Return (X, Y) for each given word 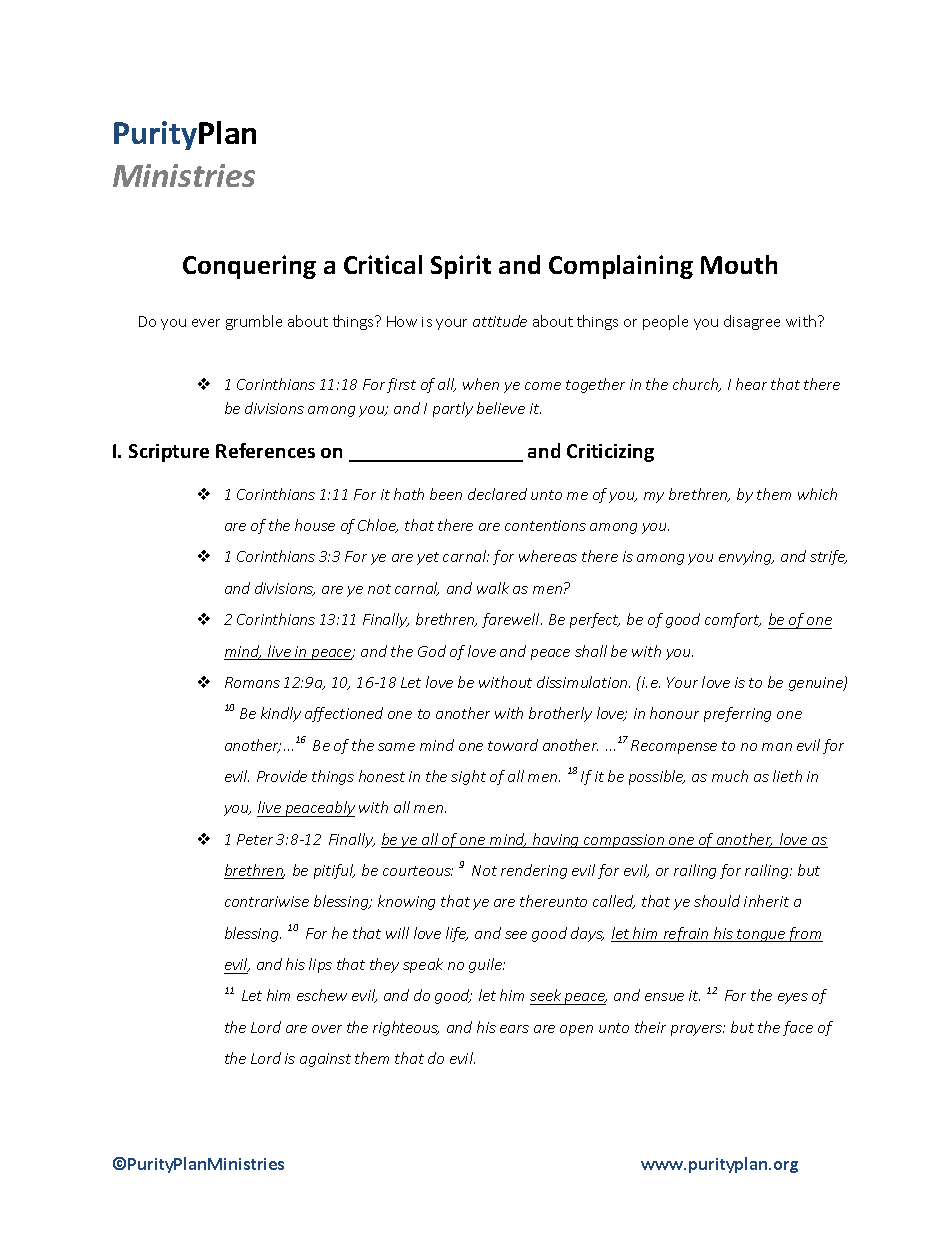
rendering (534, 871)
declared (497, 494)
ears (514, 1029)
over (327, 1029)
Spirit (461, 267)
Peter (255, 839)
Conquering (249, 267)
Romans (252, 682)
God (432, 651)
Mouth (739, 264)
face (798, 1028)
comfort (733, 620)
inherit (766, 901)
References (265, 450)
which (817, 494)
